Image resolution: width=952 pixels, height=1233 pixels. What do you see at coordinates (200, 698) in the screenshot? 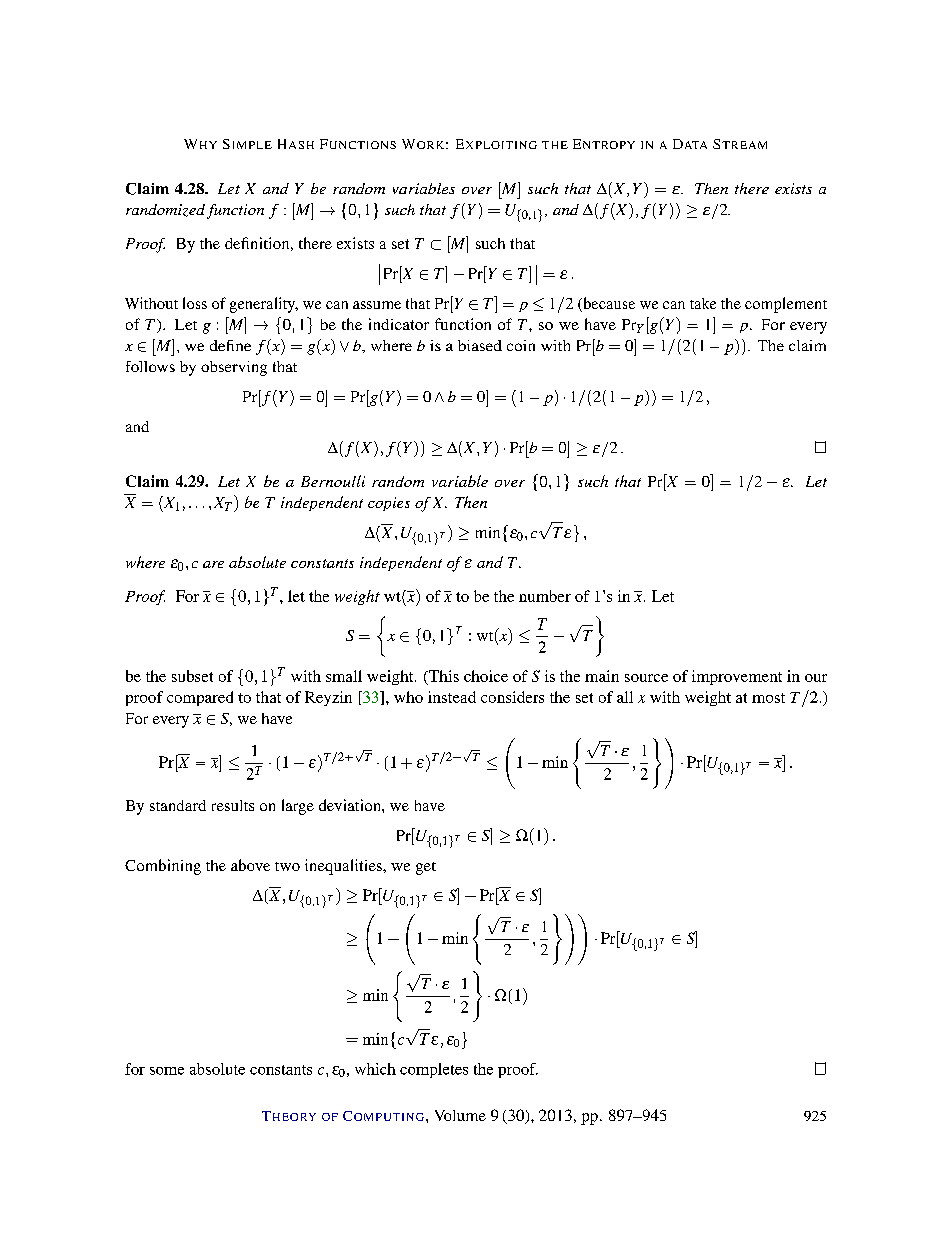
I see `compared` at bounding box center [200, 698].
